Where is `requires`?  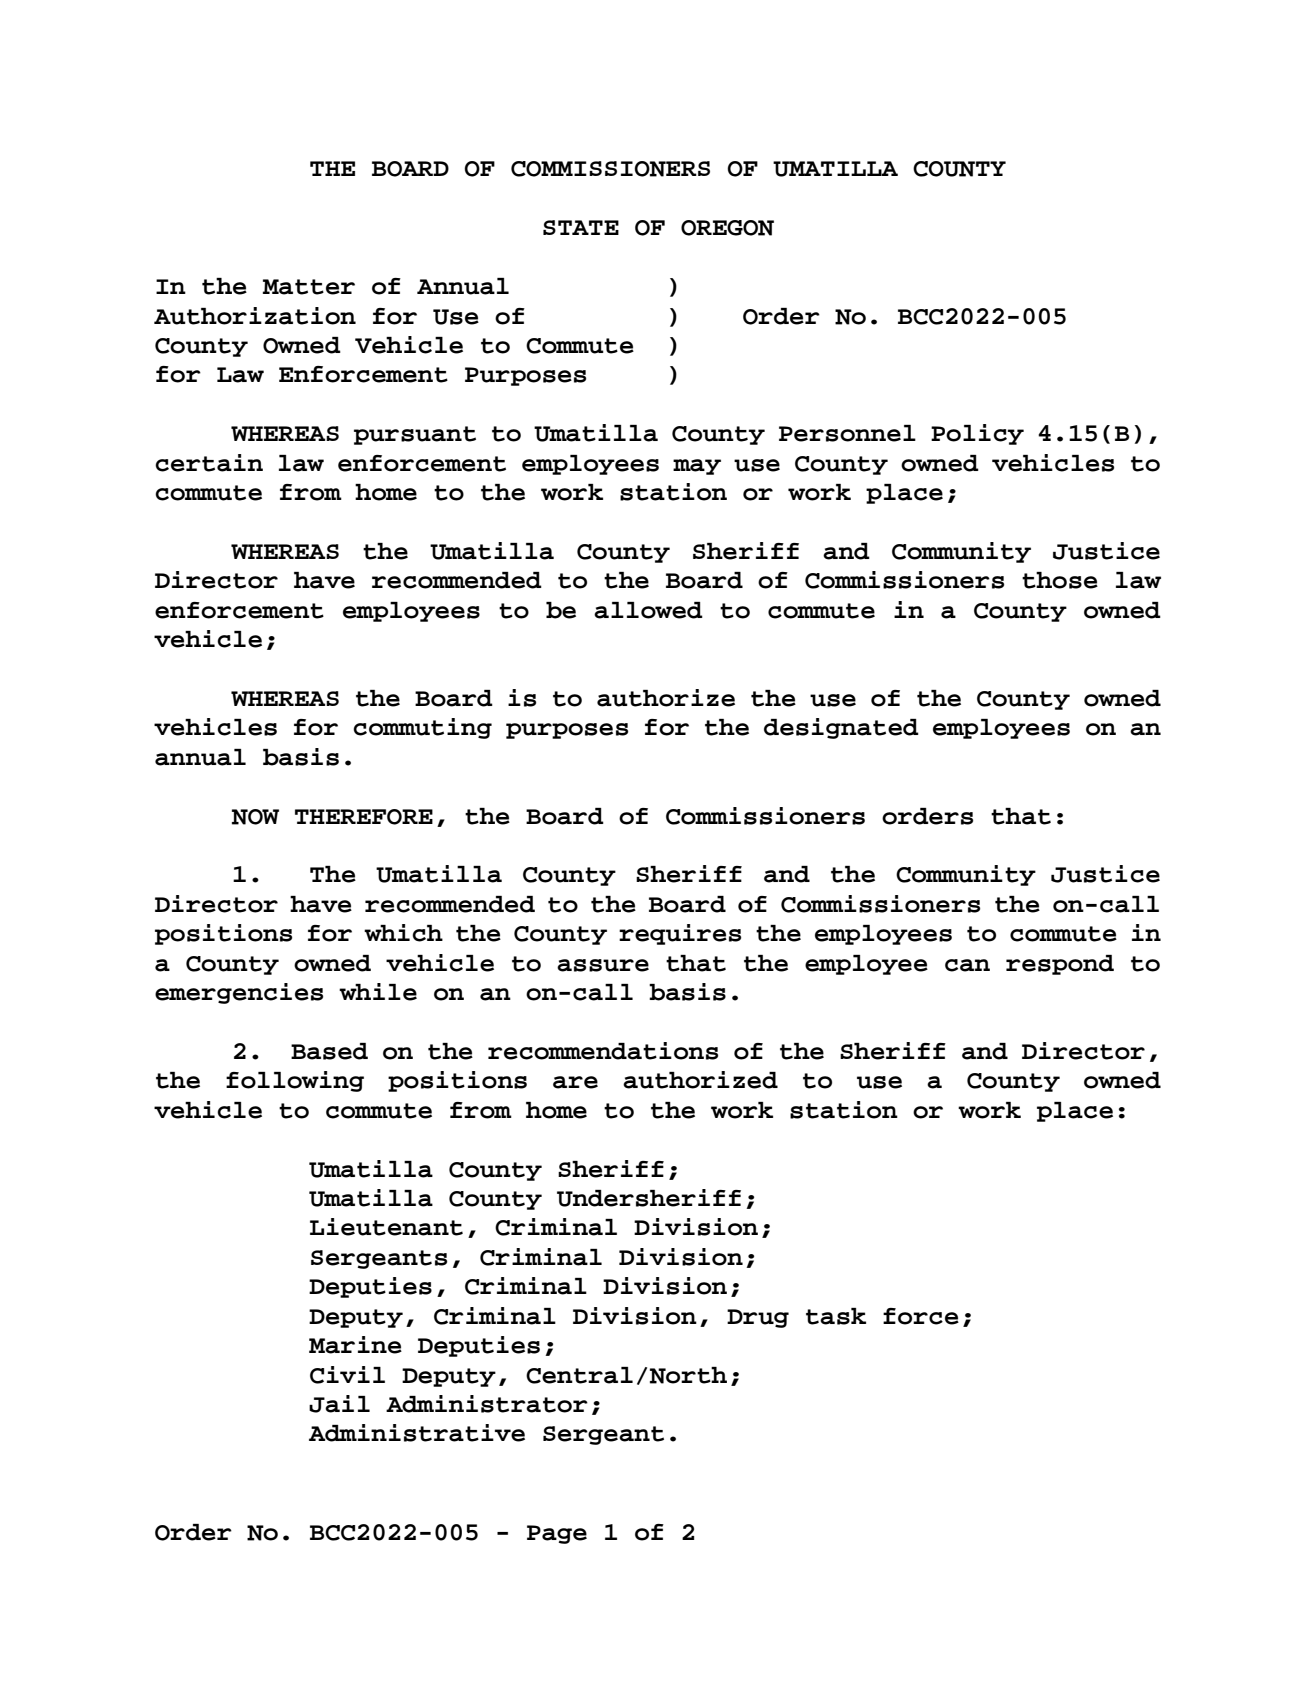 requires is located at coordinates (680, 934).
